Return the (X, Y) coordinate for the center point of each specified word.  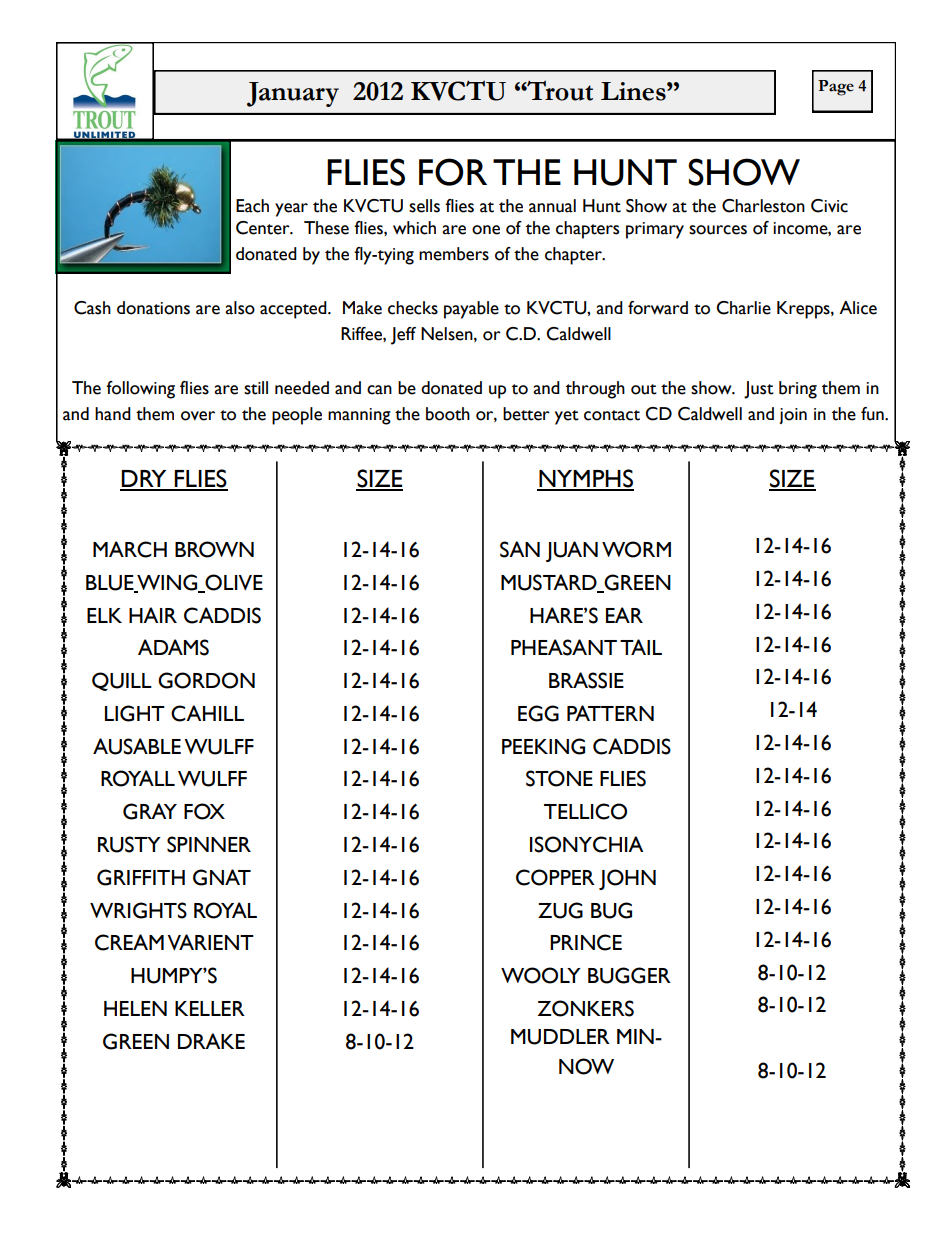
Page (836, 88)
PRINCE (586, 942)
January (293, 94)
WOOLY (541, 975)
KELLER (210, 1008)
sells (424, 206)
